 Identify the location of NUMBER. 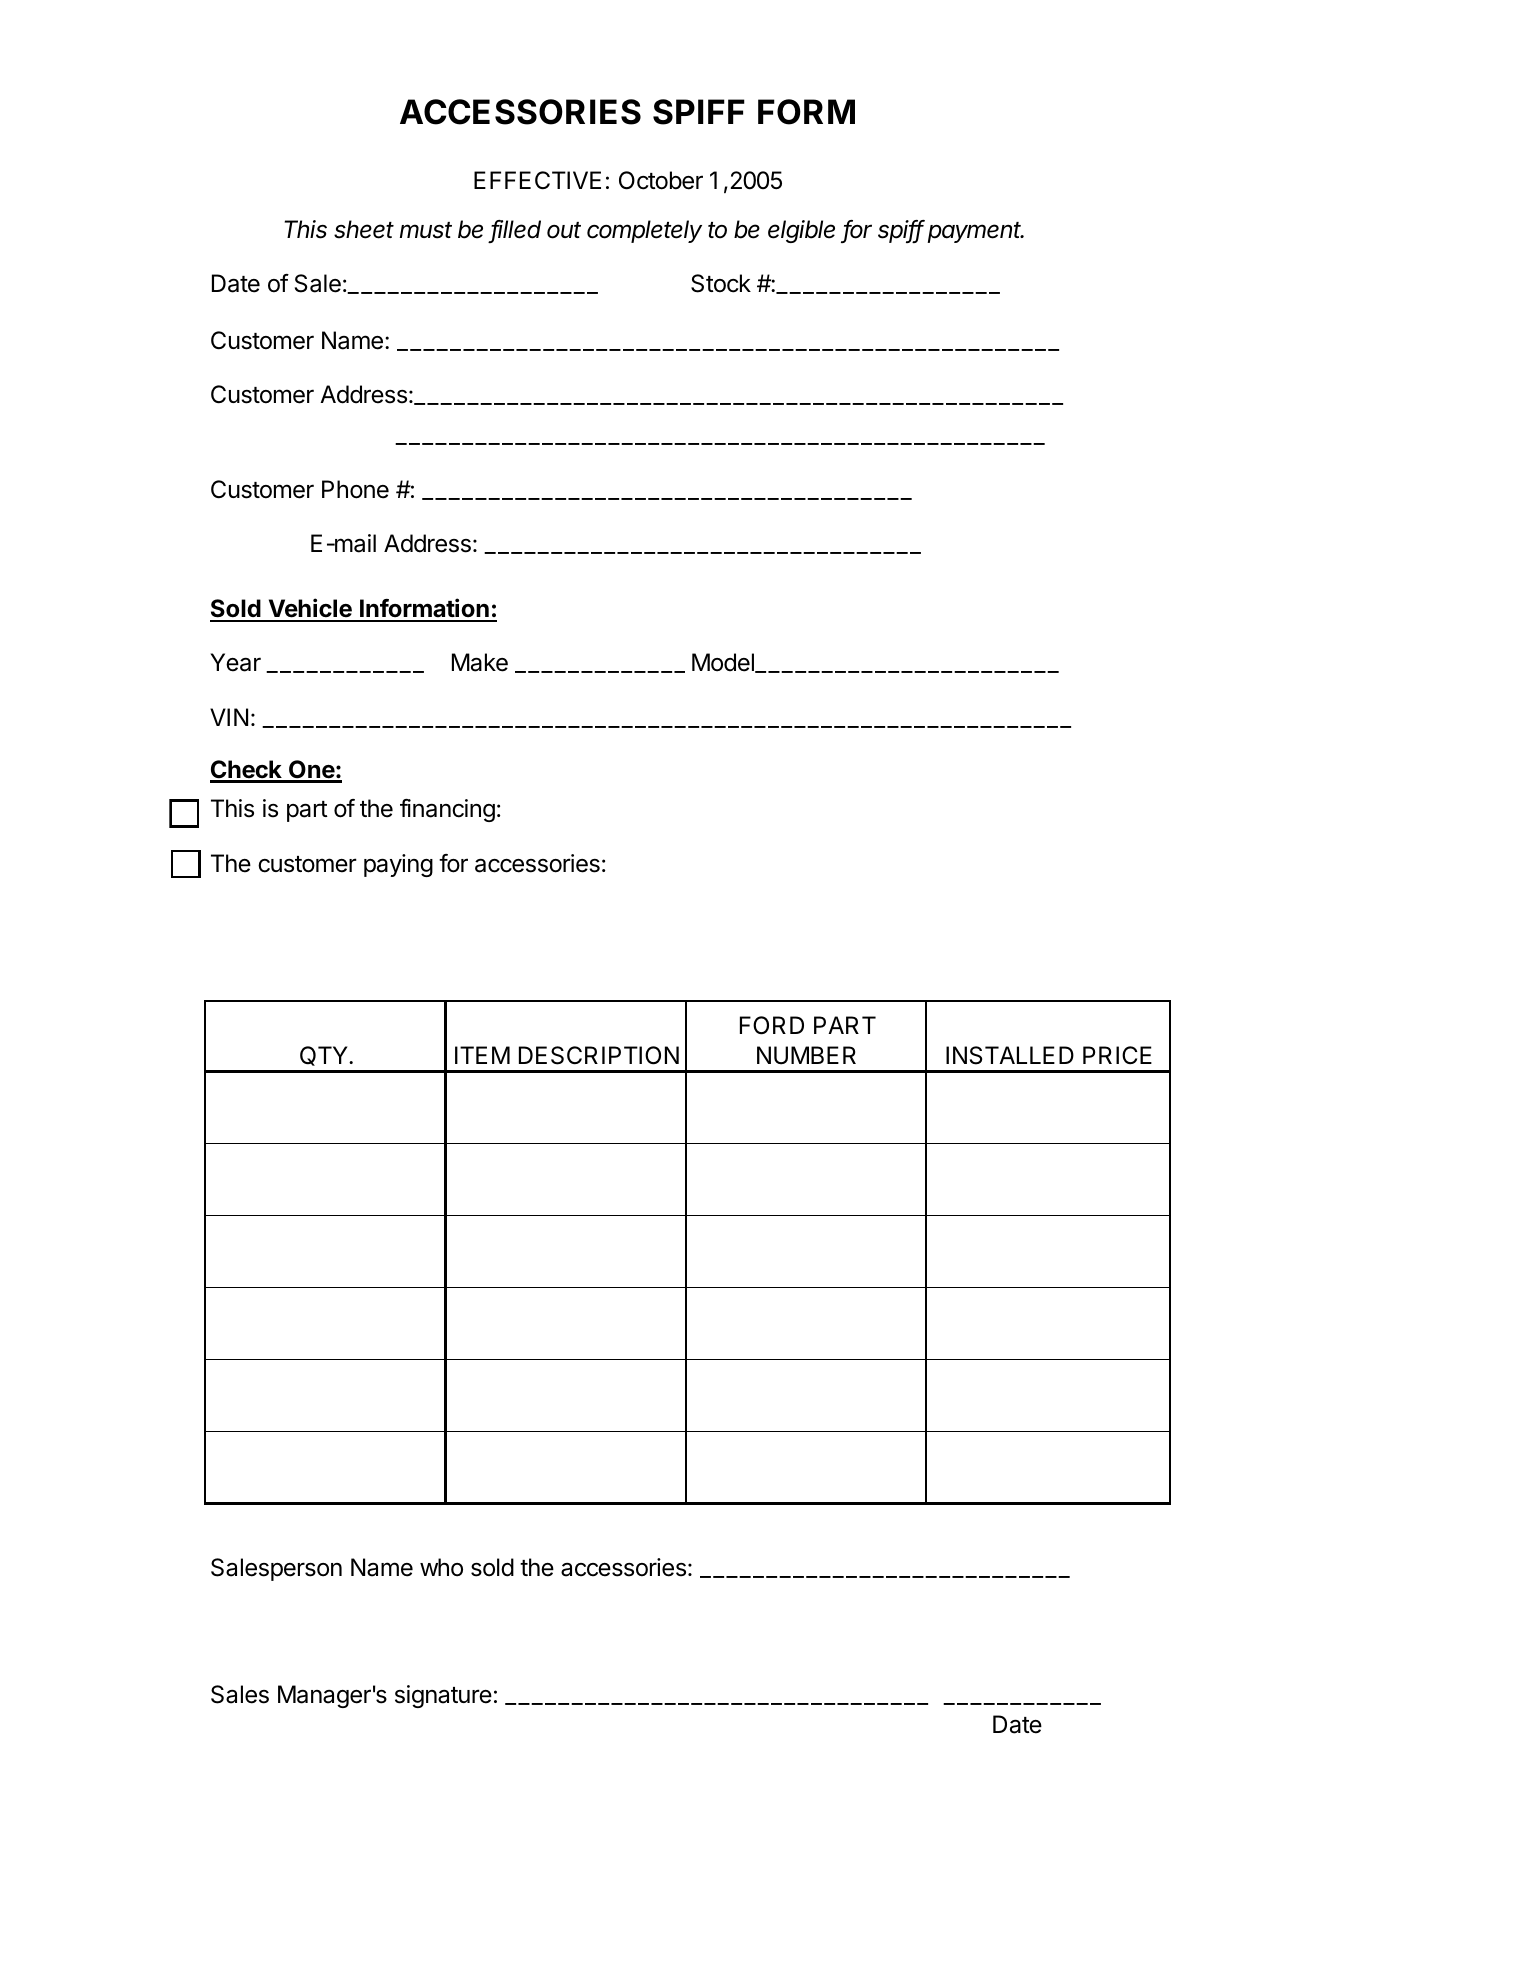
(806, 1055).
